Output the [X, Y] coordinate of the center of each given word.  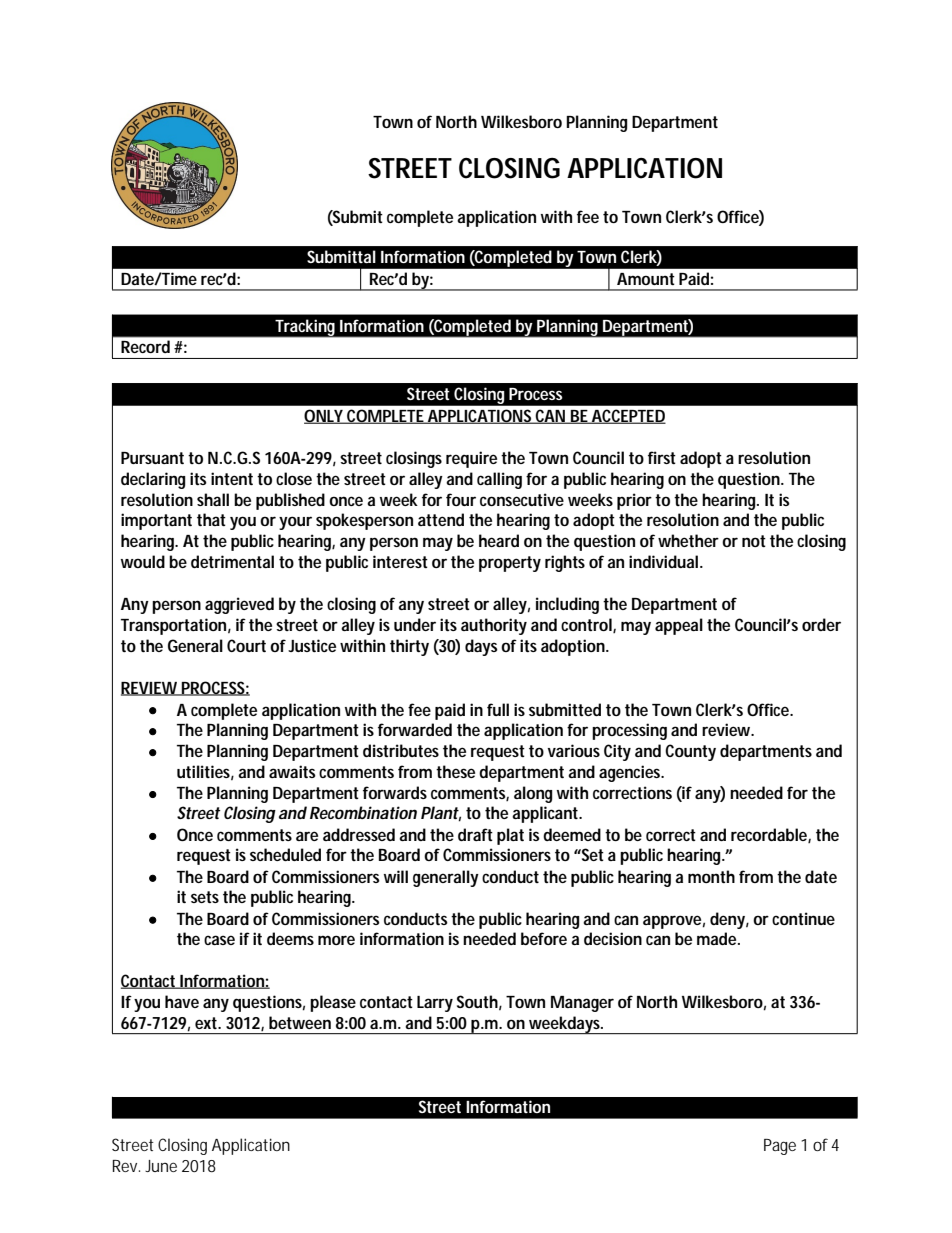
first [662, 457]
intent [232, 478]
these [455, 771]
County [690, 752]
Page [780, 1147]
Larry [435, 1004]
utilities [205, 772]
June [161, 1166]
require [471, 459]
